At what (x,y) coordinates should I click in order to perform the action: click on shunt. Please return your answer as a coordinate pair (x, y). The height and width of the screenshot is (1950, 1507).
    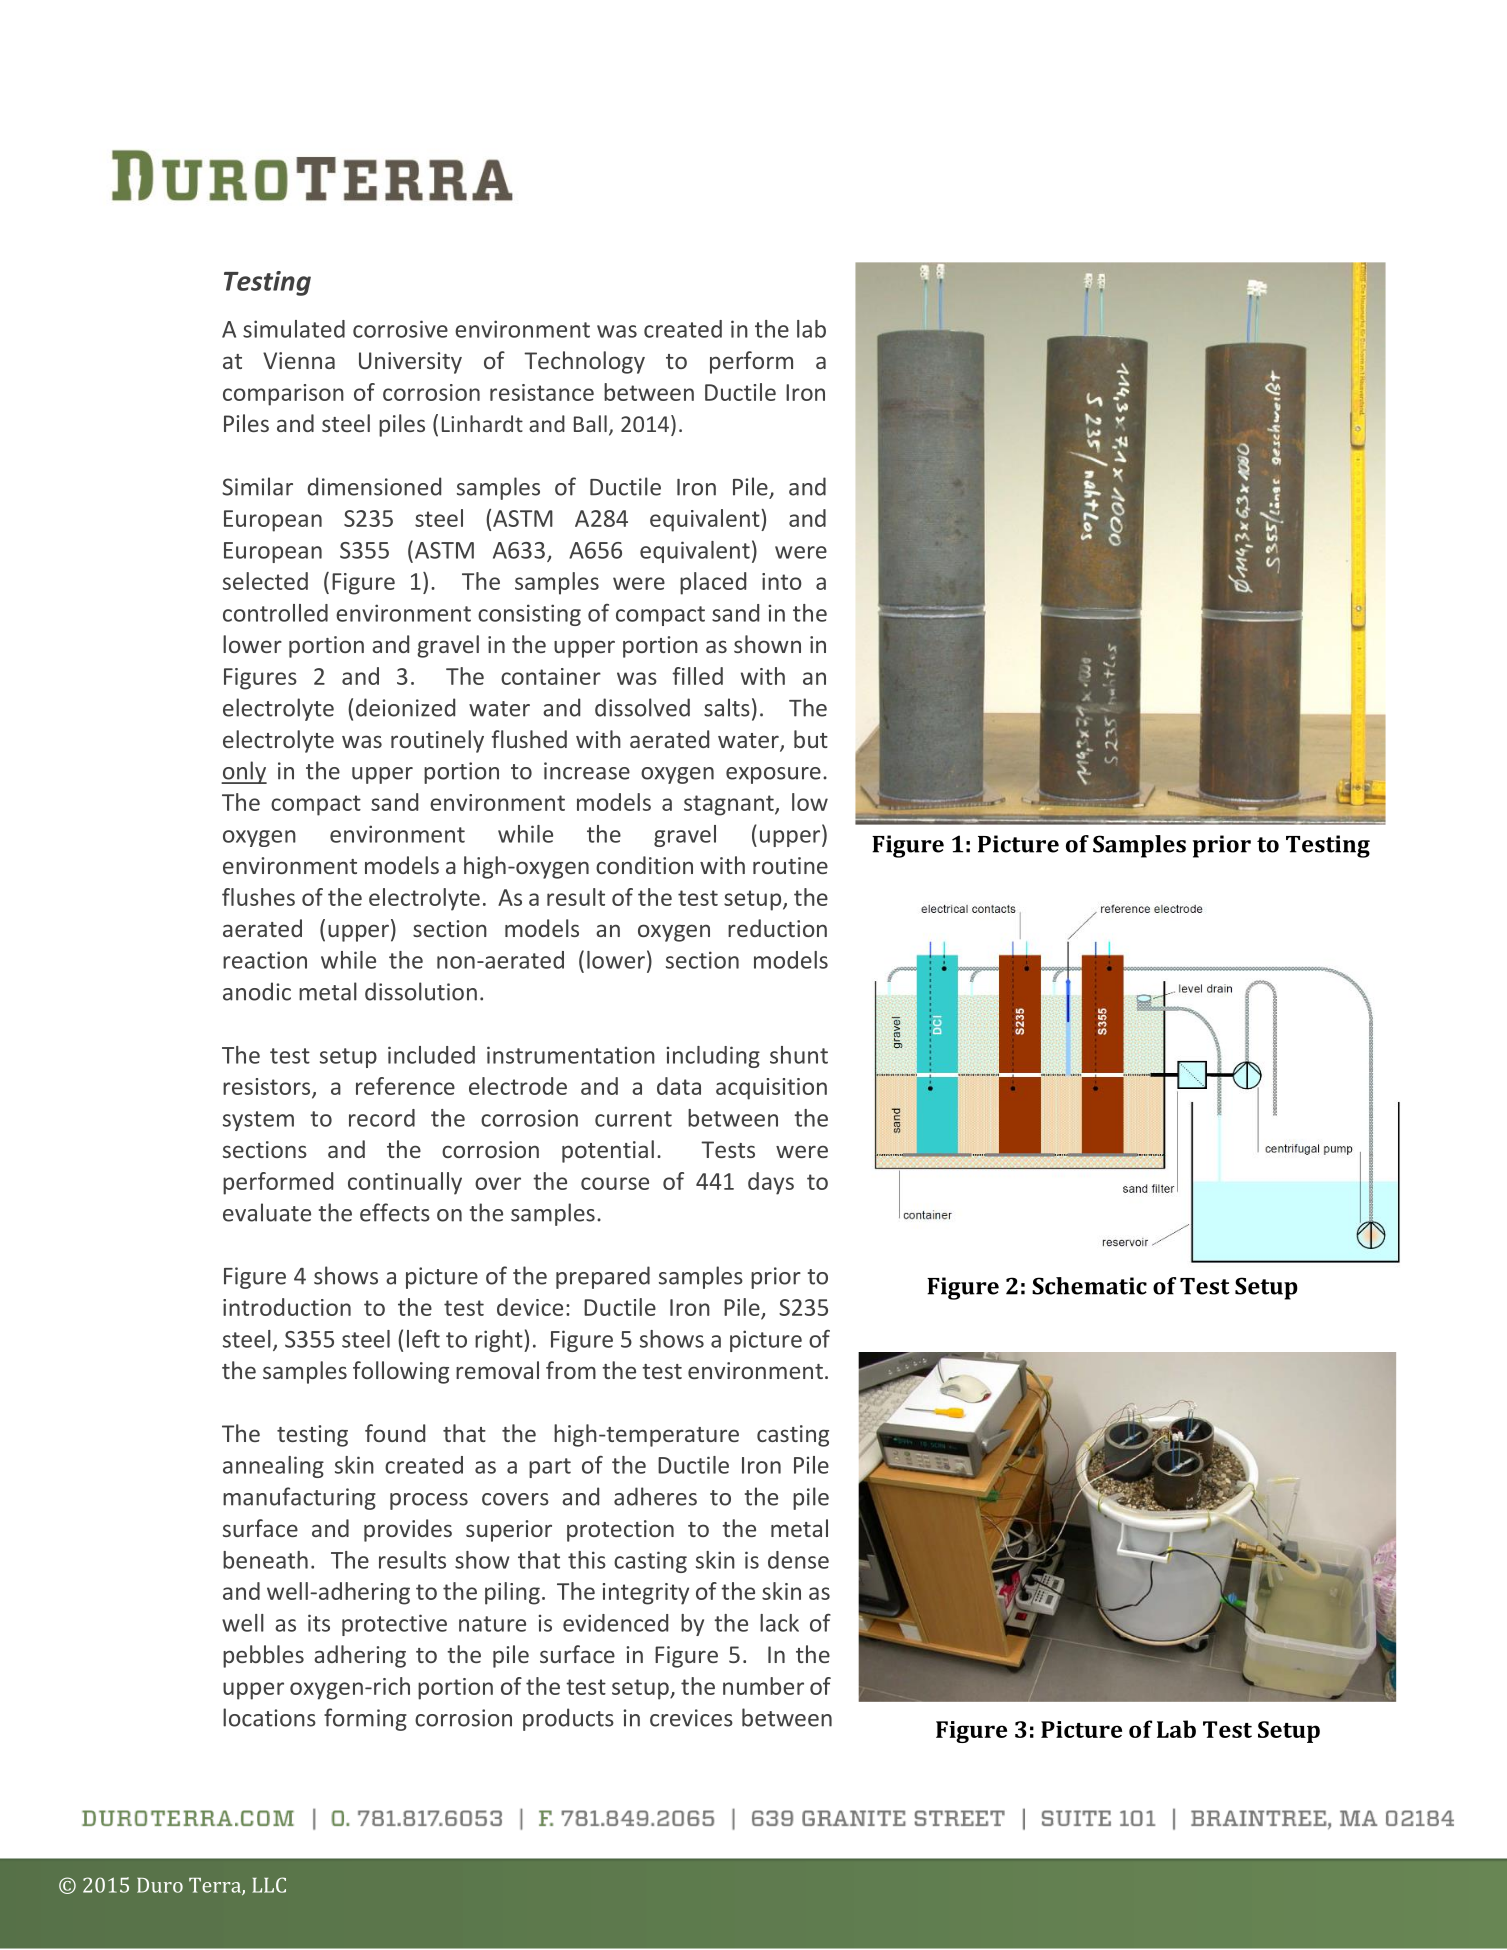
    Looking at the image, I should click on (799, 1055).
